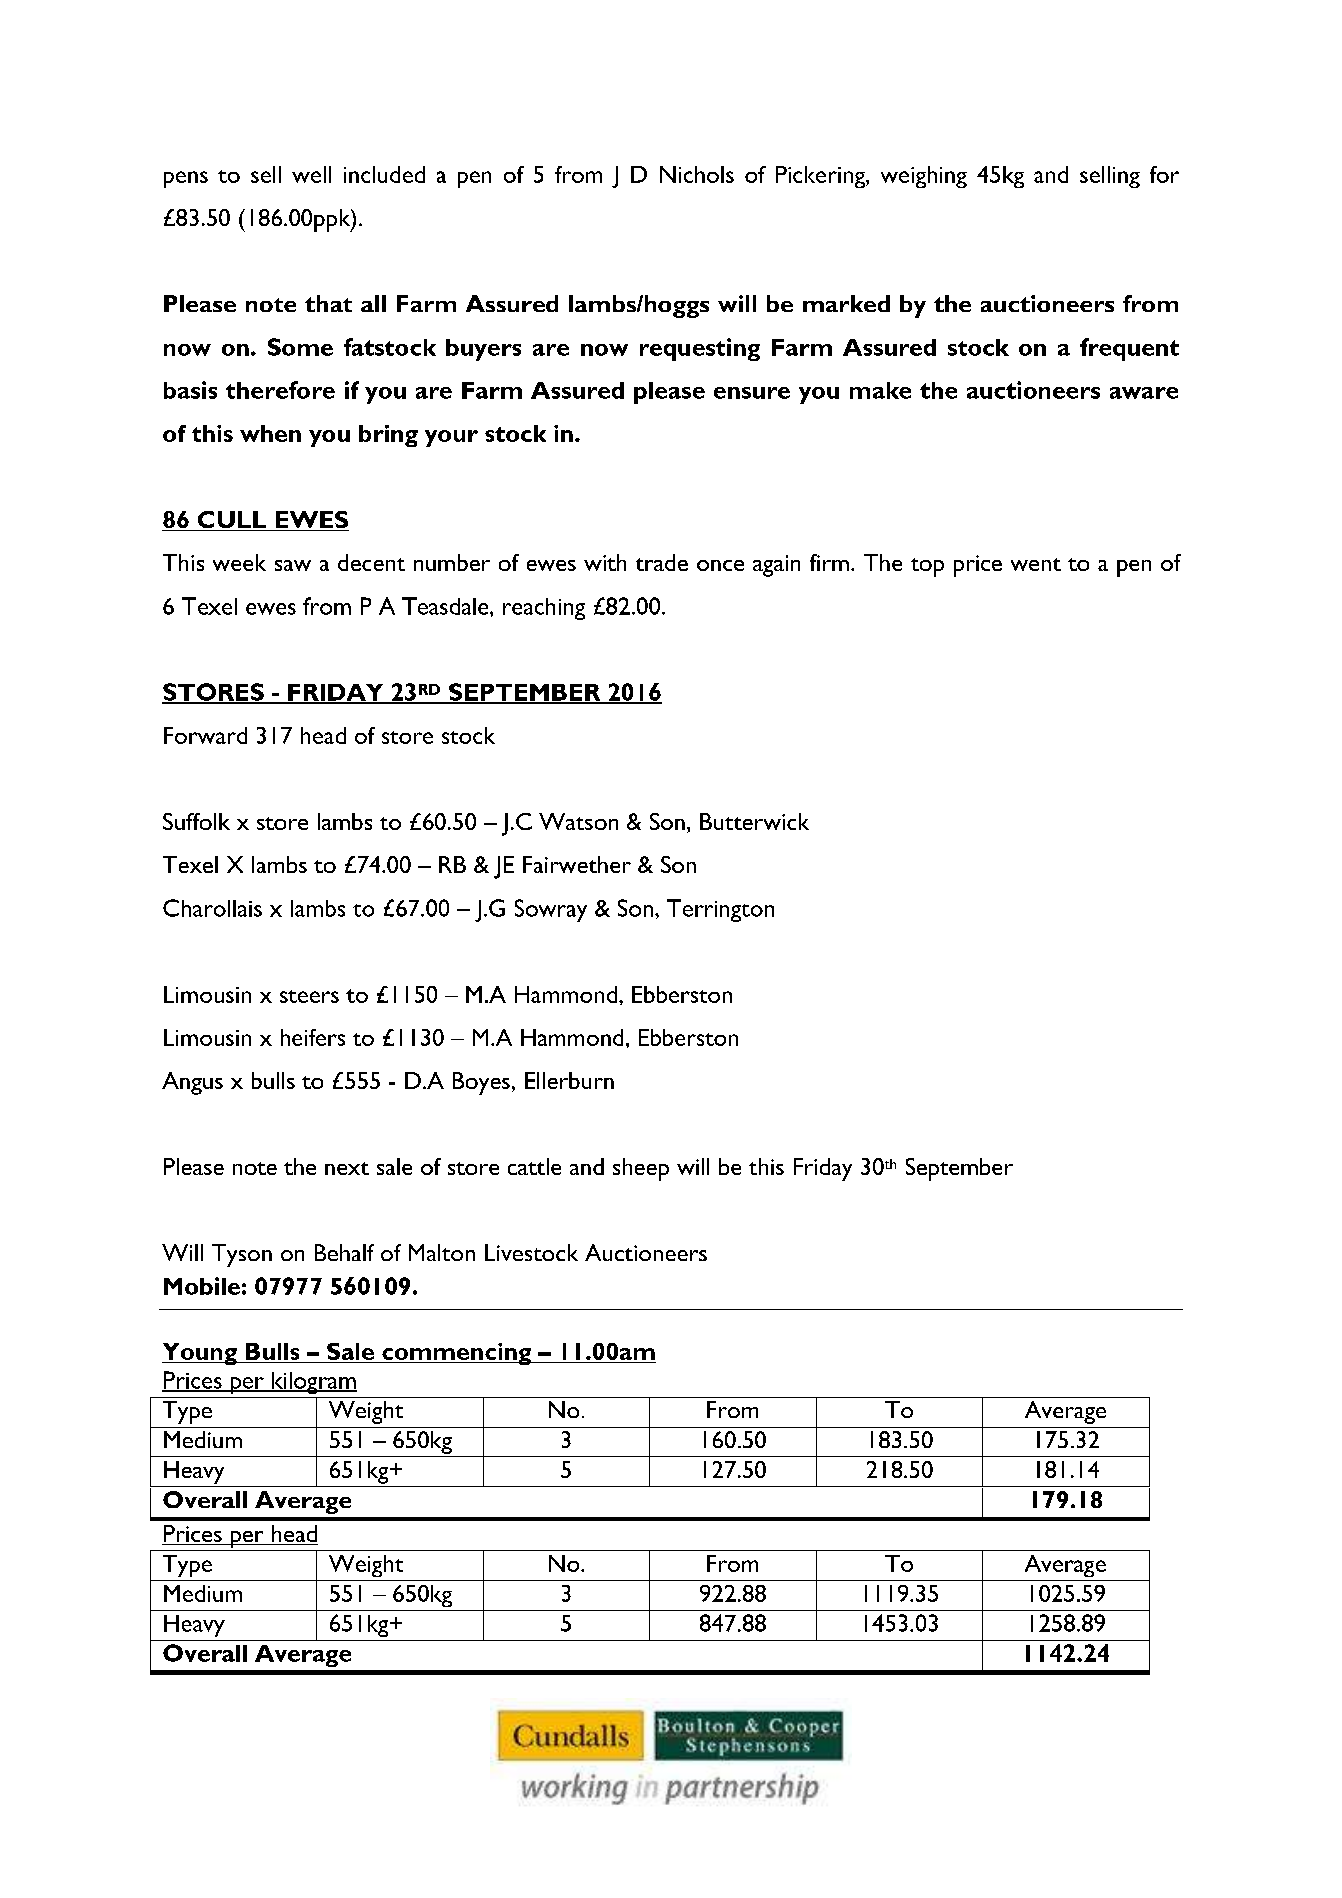 The width and height of the image is (1342, 1898). What do you see at coordinates (1036, 564) in the image?
I see `went` at bounding box center [1036, 564].
